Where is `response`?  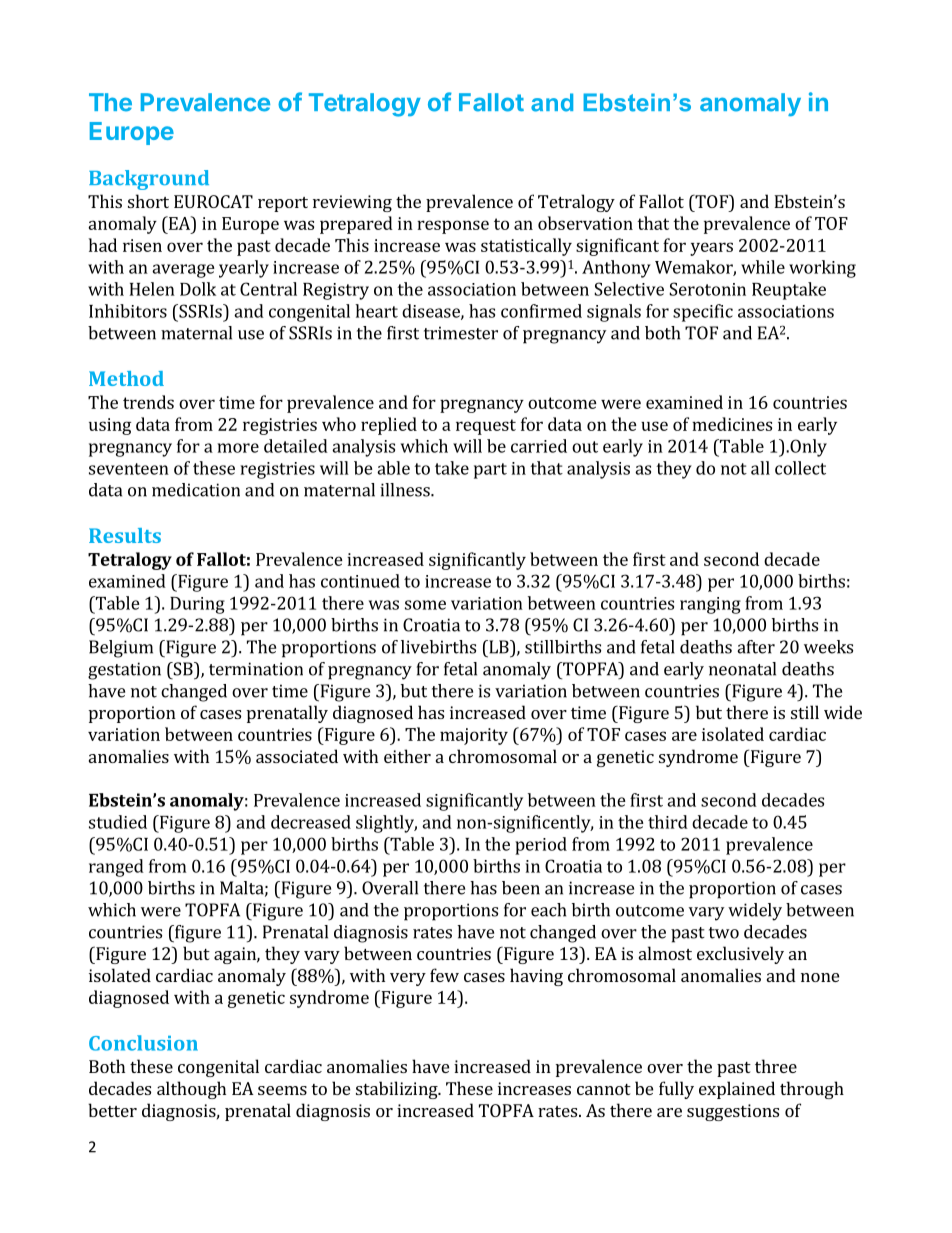
response is located at coordinates (453, 227).
